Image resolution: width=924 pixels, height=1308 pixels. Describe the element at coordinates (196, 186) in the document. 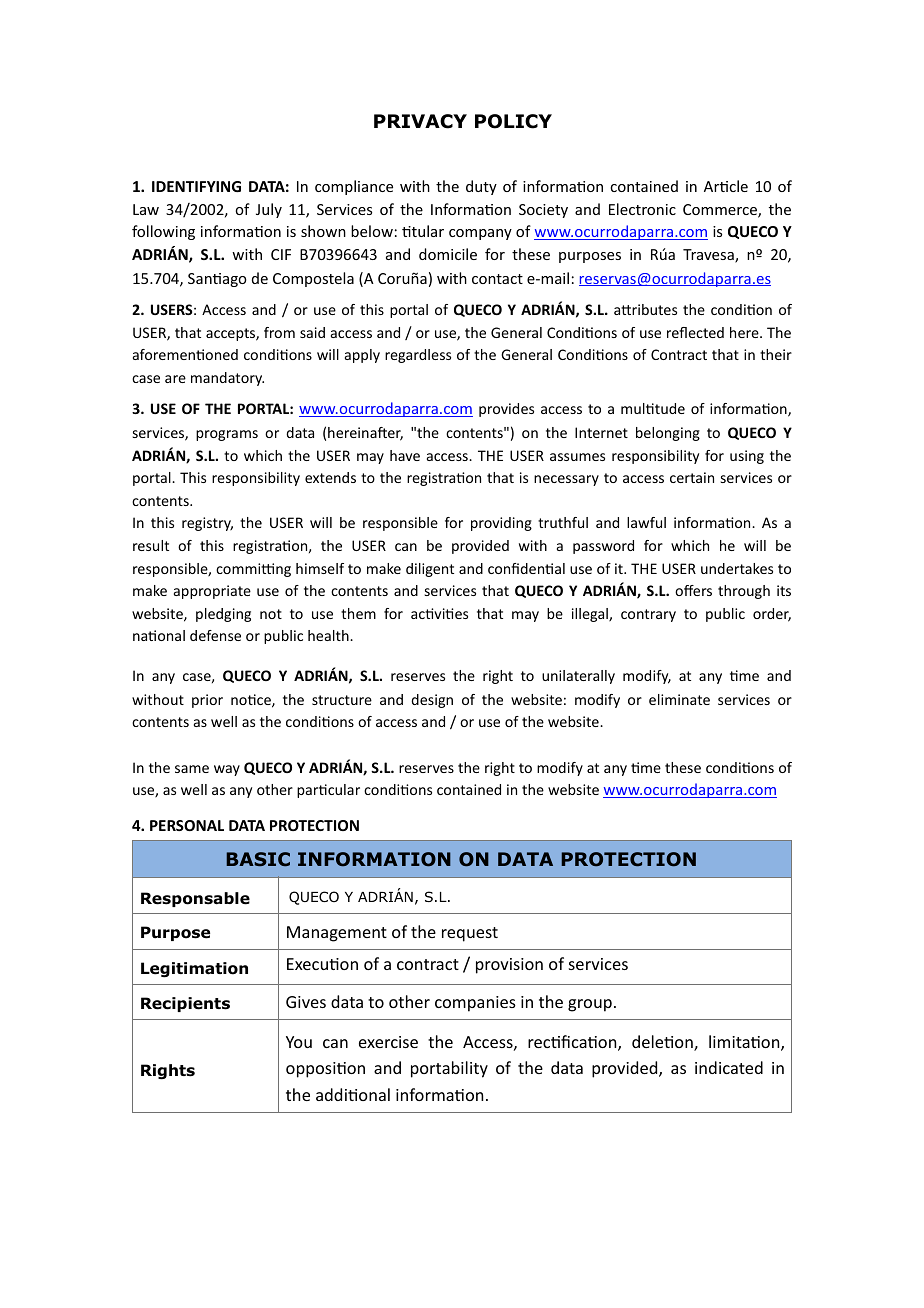

I see `IDENTIFYING` at that location.
